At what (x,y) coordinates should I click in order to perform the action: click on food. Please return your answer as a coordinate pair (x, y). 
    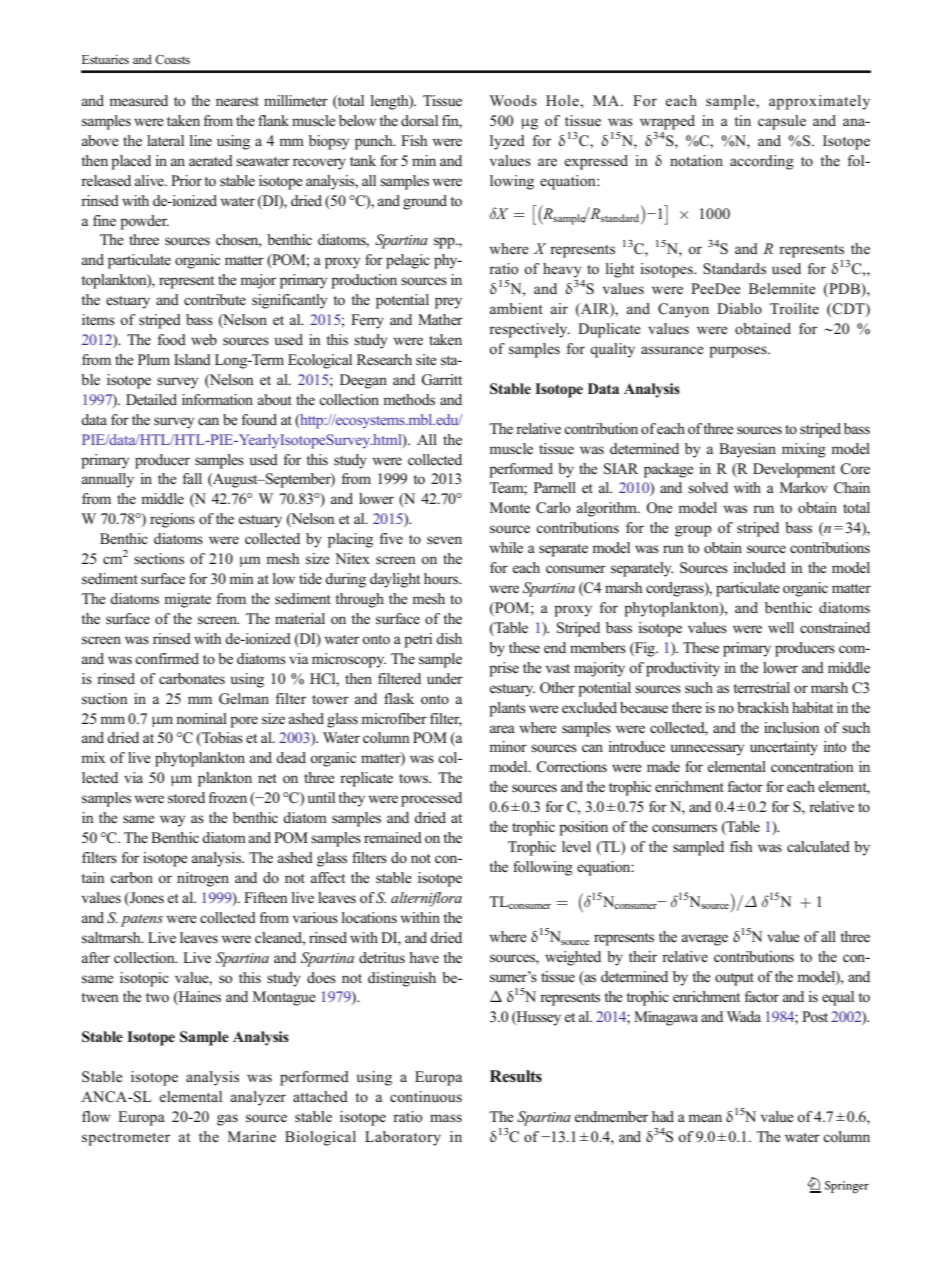
    Looking at the image, I should click on (172, 340).
